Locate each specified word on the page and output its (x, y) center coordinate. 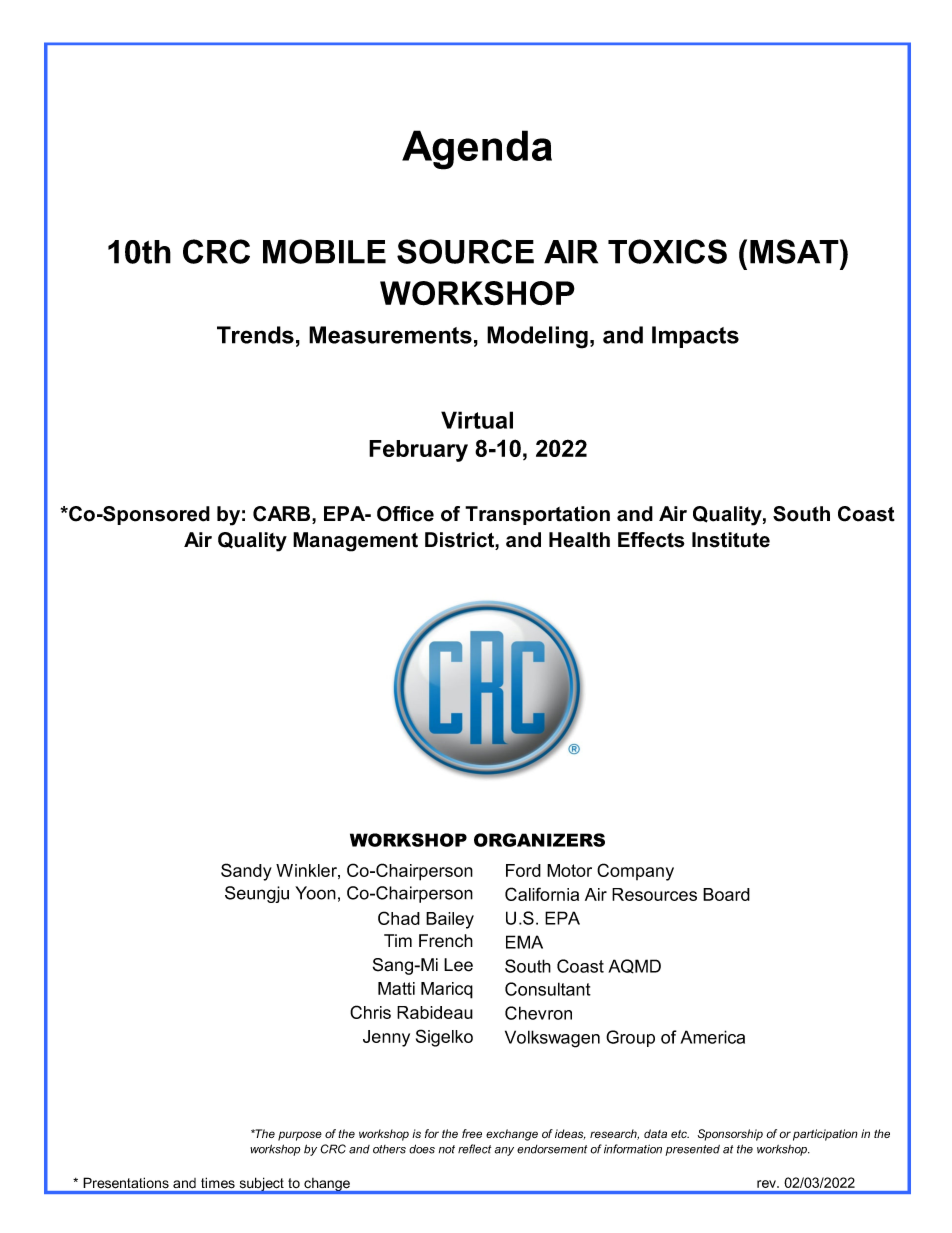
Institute (731, 540)
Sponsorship (730, 1135)
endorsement (552, 1149)
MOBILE (324, 251)
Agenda (477, 150)
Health (579, 540)
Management (355, 542)
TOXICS (667, 251)
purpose (300, 1136)
